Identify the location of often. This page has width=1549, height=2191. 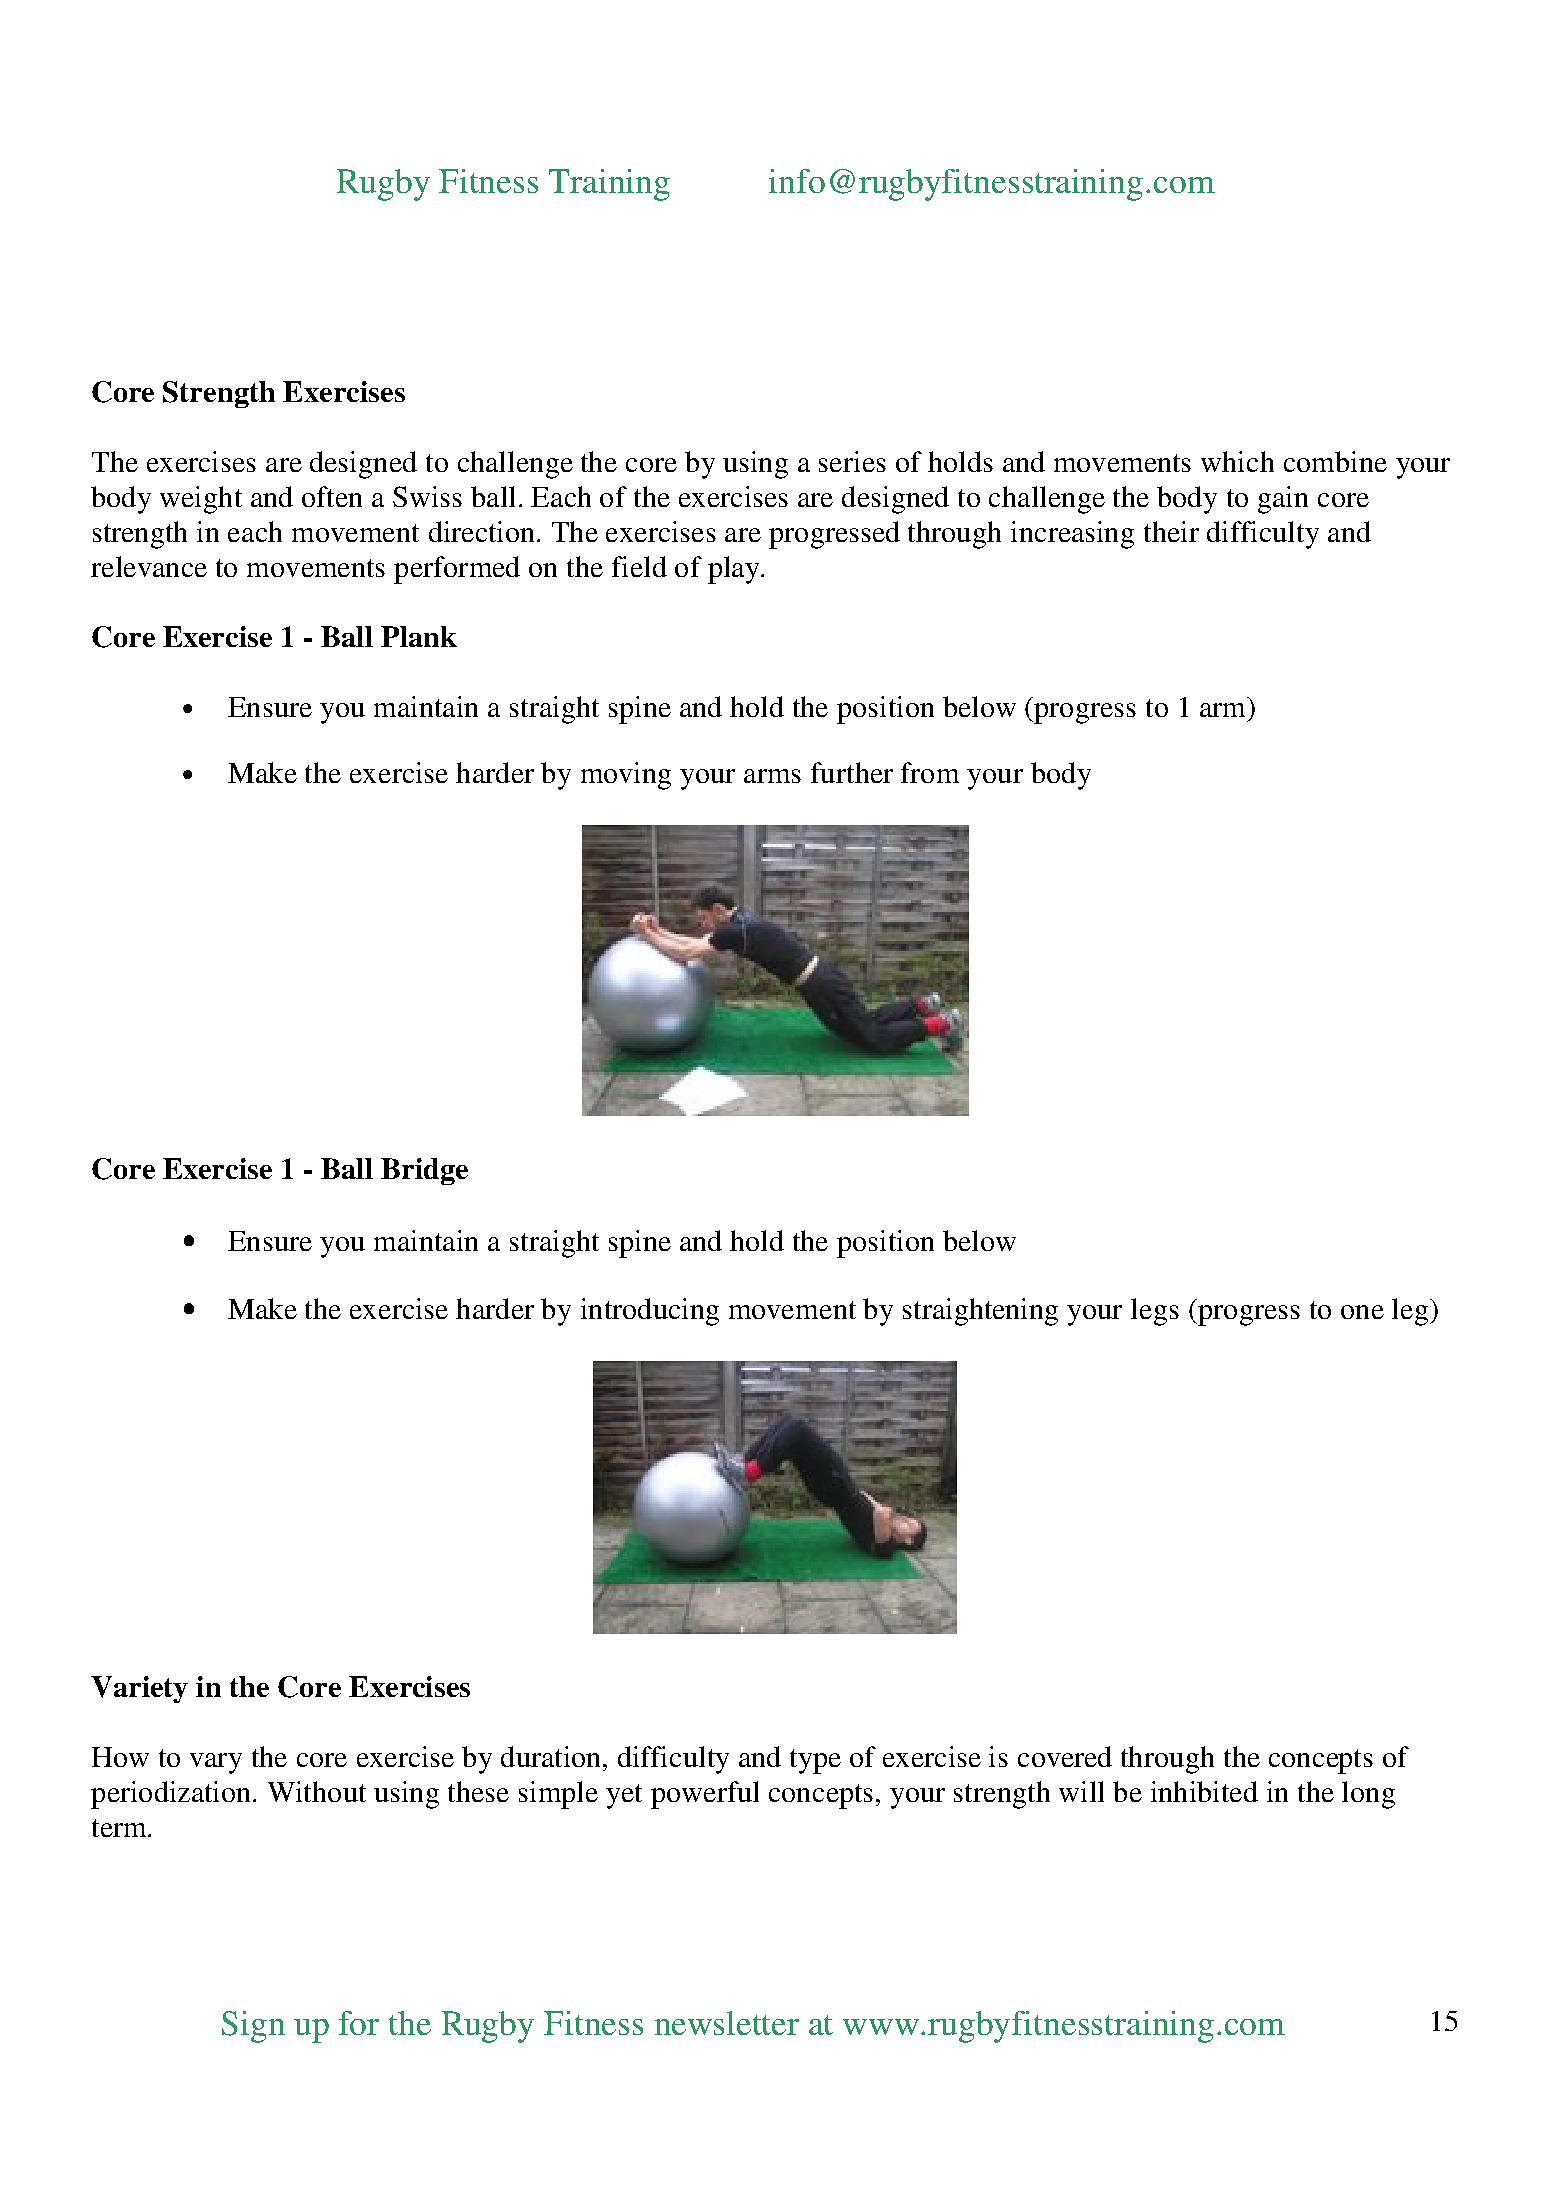
(332, 496).
